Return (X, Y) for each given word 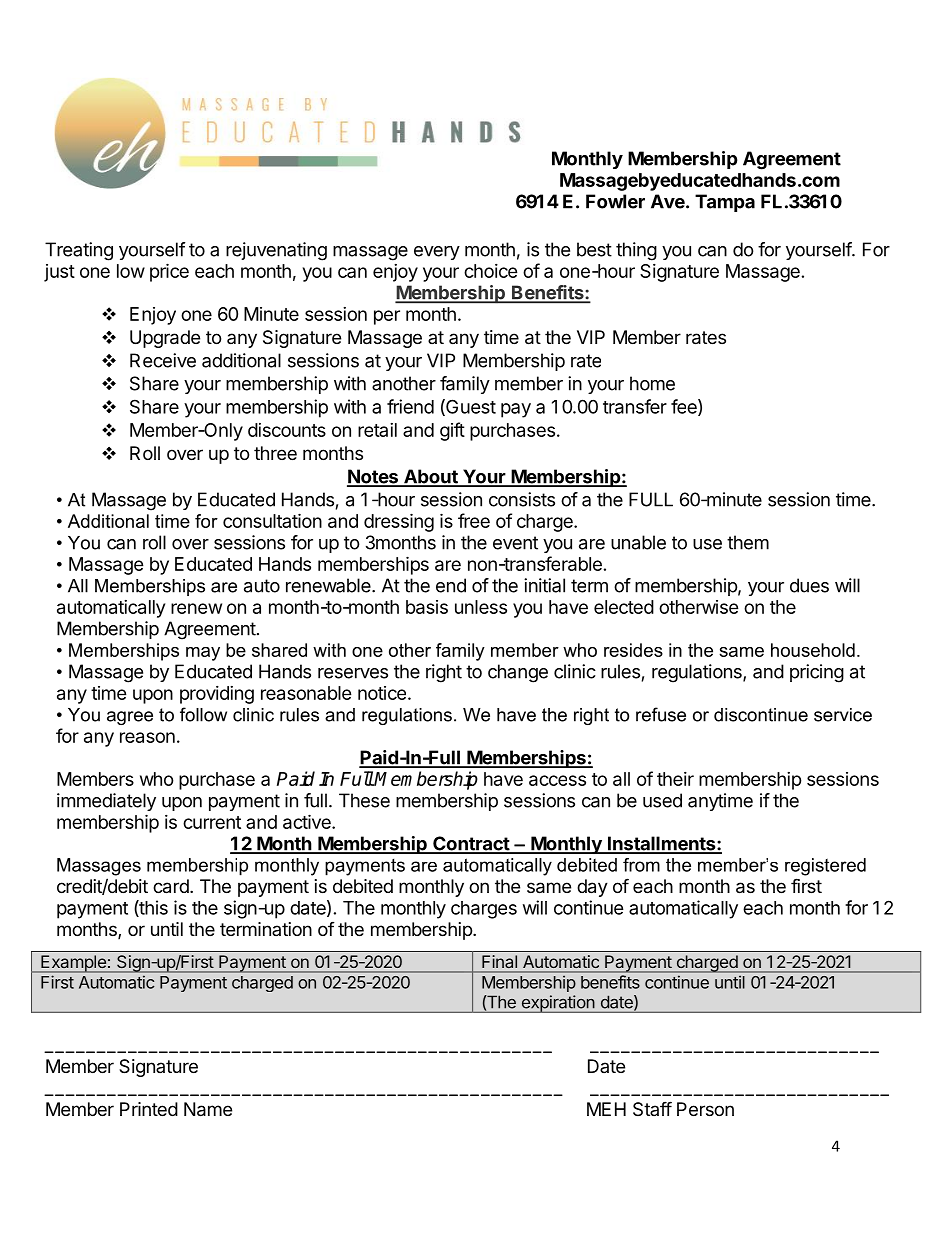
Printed (149, 1109)
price (169, 272)
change (518, 673)
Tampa (725, 203)
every (437, 253)
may (203, 654)
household (813, 650)
